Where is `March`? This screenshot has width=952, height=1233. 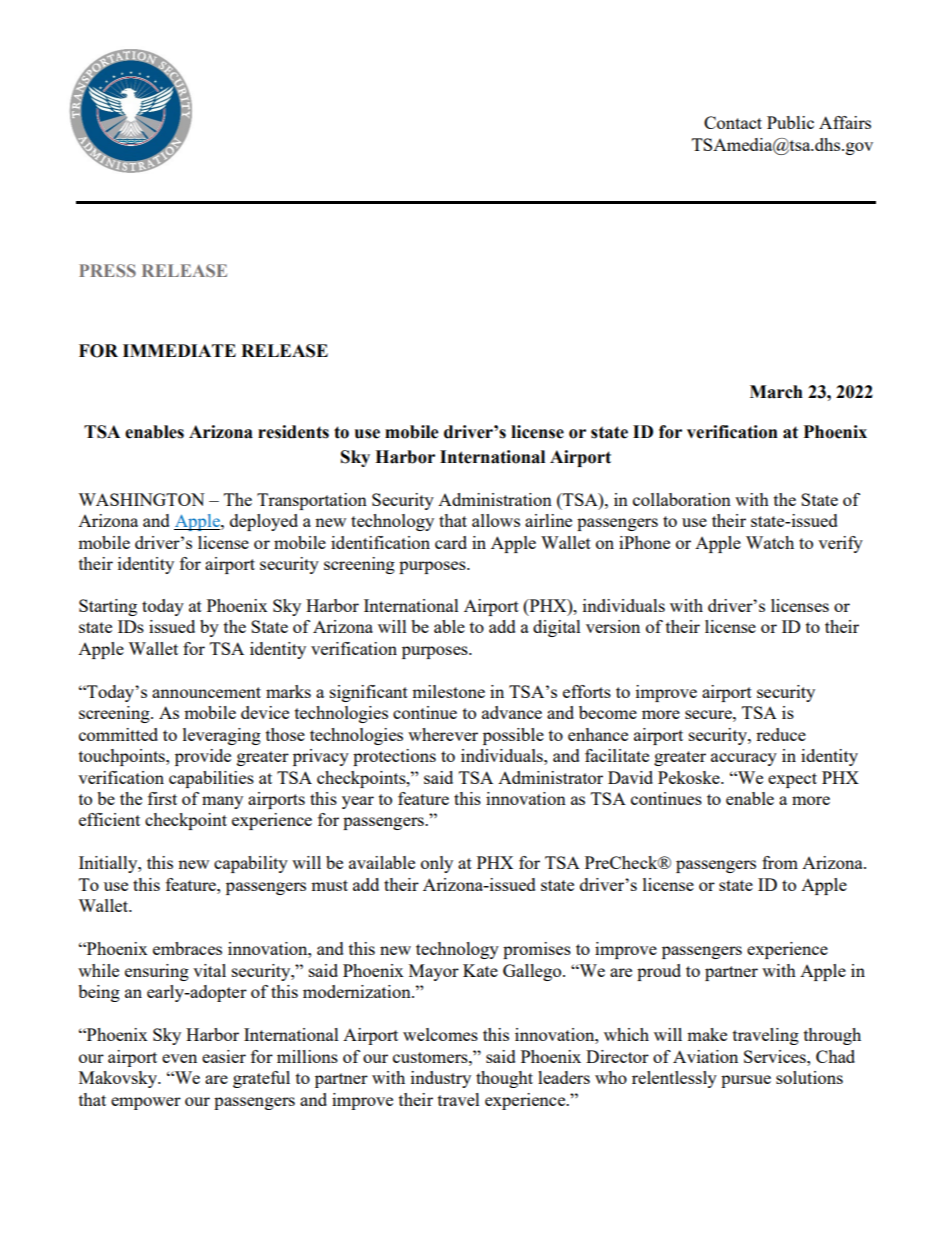
March is located at coordinates (776, 392).
